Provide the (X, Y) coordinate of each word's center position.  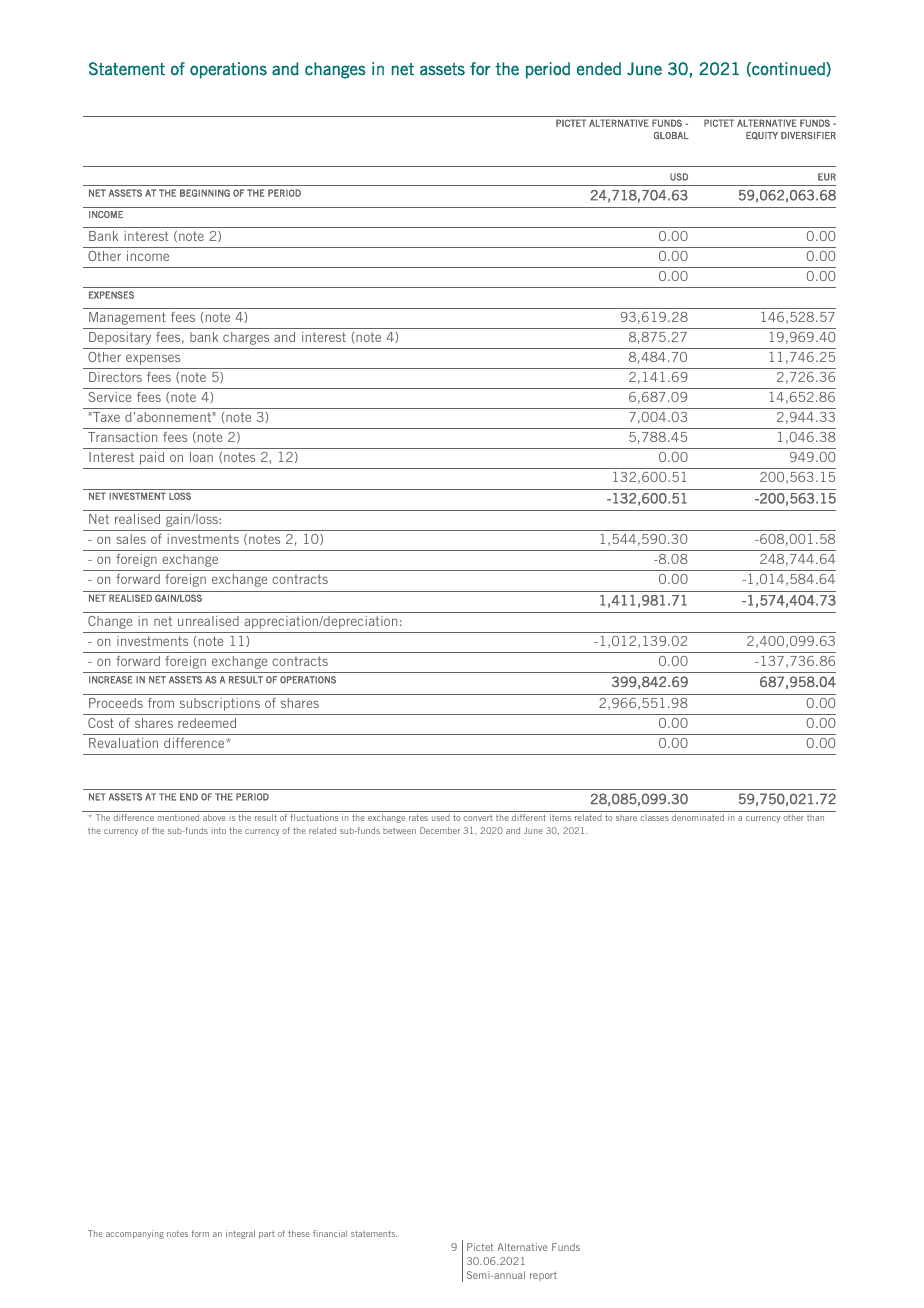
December (440, 830)
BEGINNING (205, 193)
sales (131, 539)
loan (201, 457)
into (219, 830)
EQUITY (762, 136)
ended (599, 69)
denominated (698, 817)
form (200, 1233)
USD (679, 177)
